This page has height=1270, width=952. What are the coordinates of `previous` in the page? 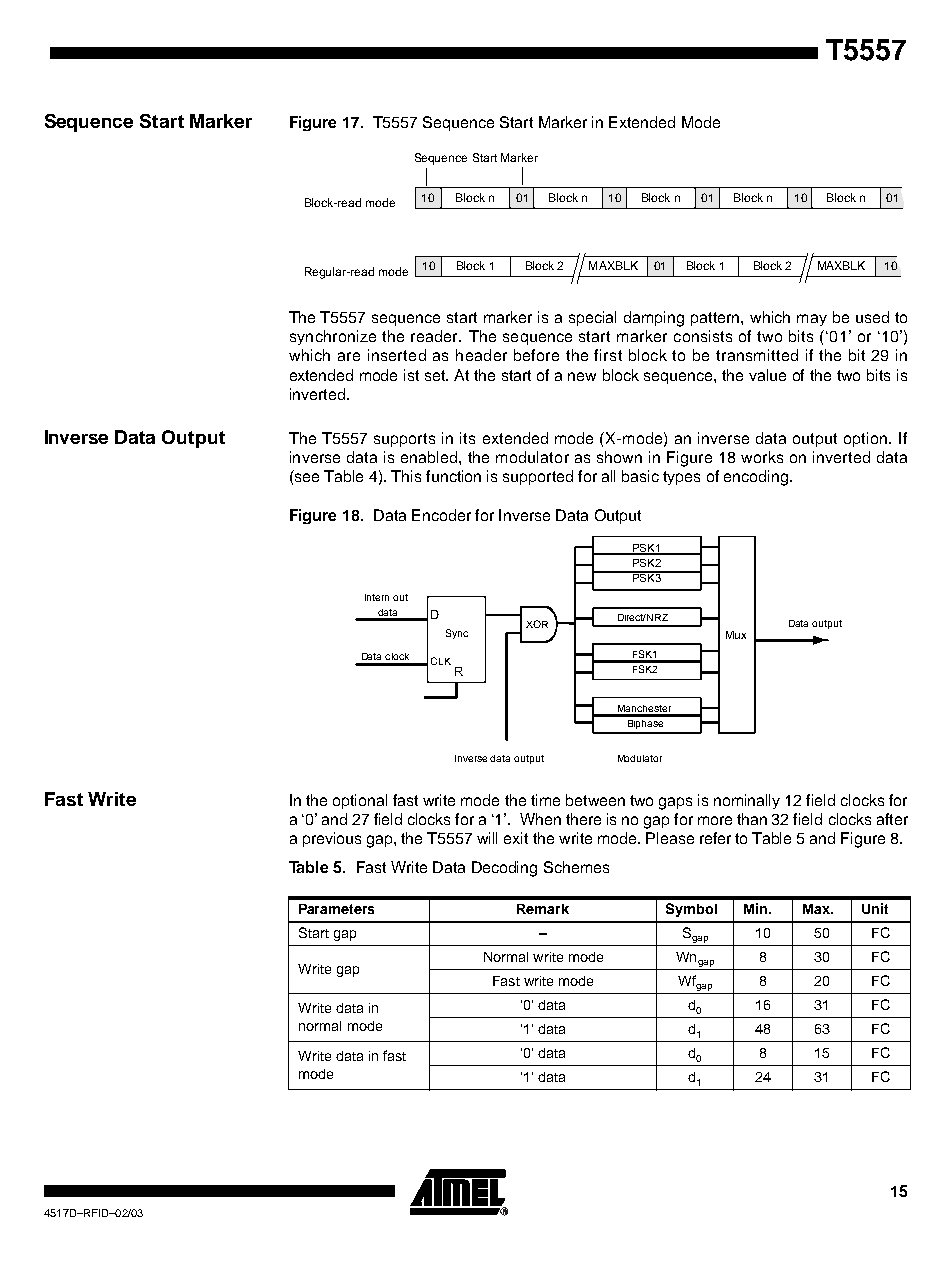 It's located at (332, 839).
